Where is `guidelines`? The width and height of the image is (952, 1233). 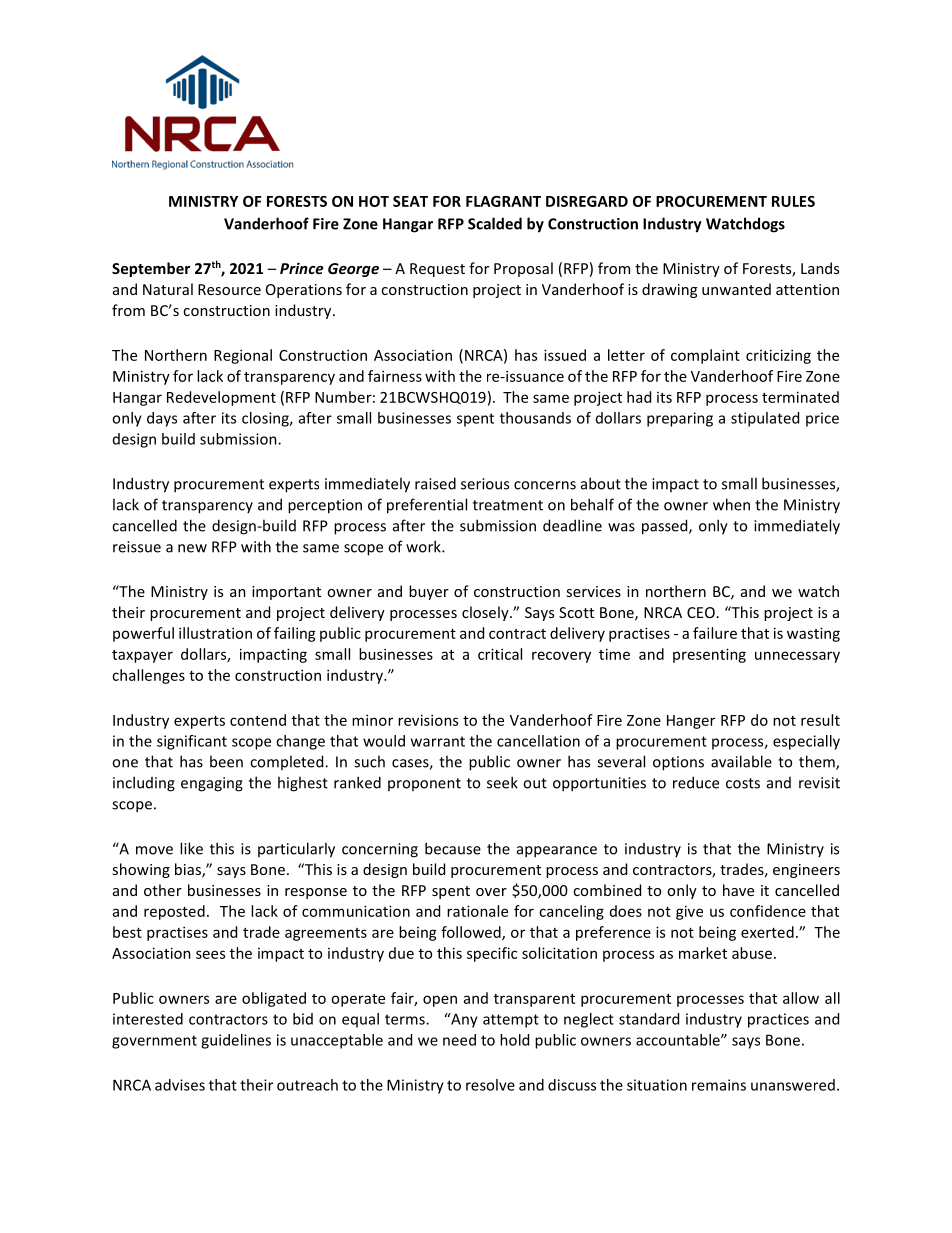 guidelines is located at coordinates (236, 1041).
